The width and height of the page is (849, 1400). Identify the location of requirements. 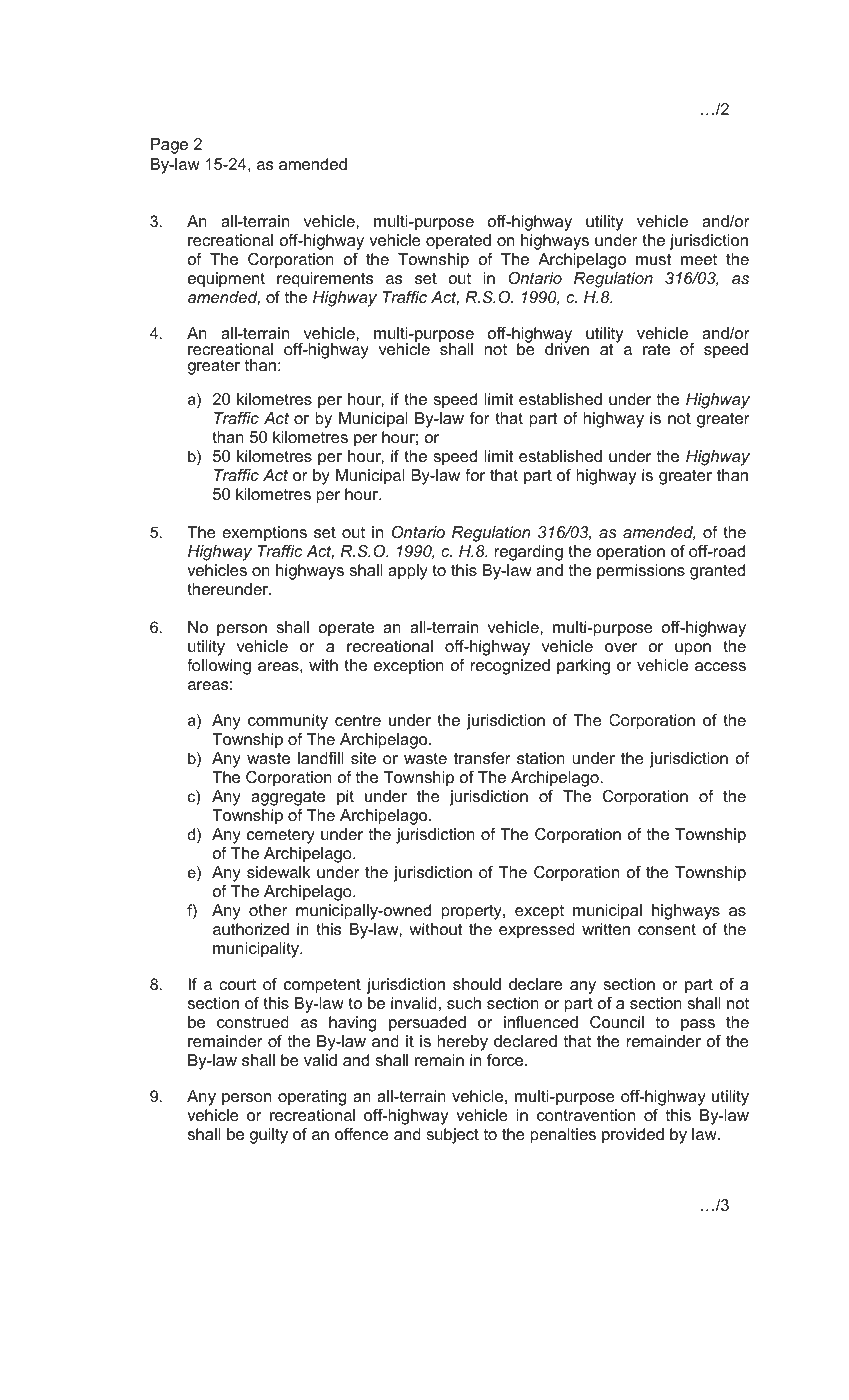
(325, 280).
